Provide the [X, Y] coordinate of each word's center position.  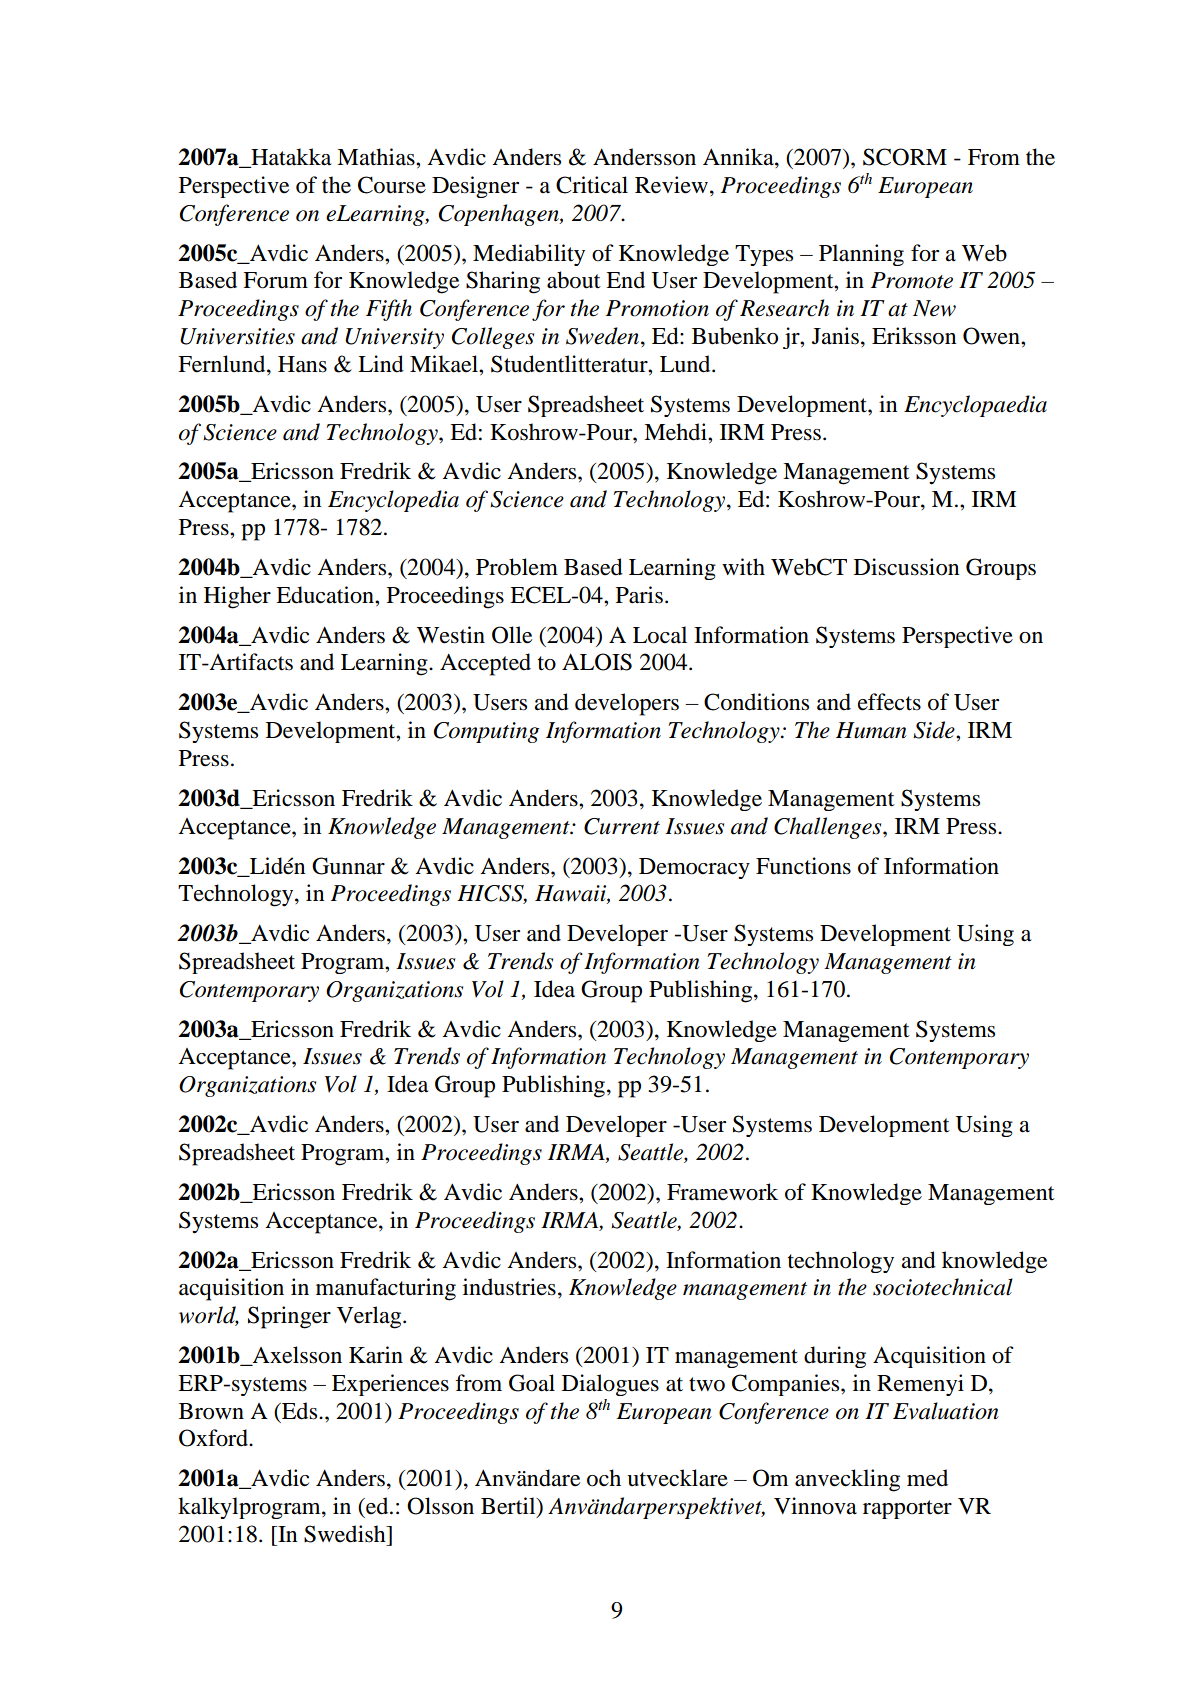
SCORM [905, 157]
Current [622, 826]
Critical [592, 185]
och [604, 1478]
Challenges [829, 828]
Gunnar [348, 866]
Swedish [346, 1534]
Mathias [377, 157]
